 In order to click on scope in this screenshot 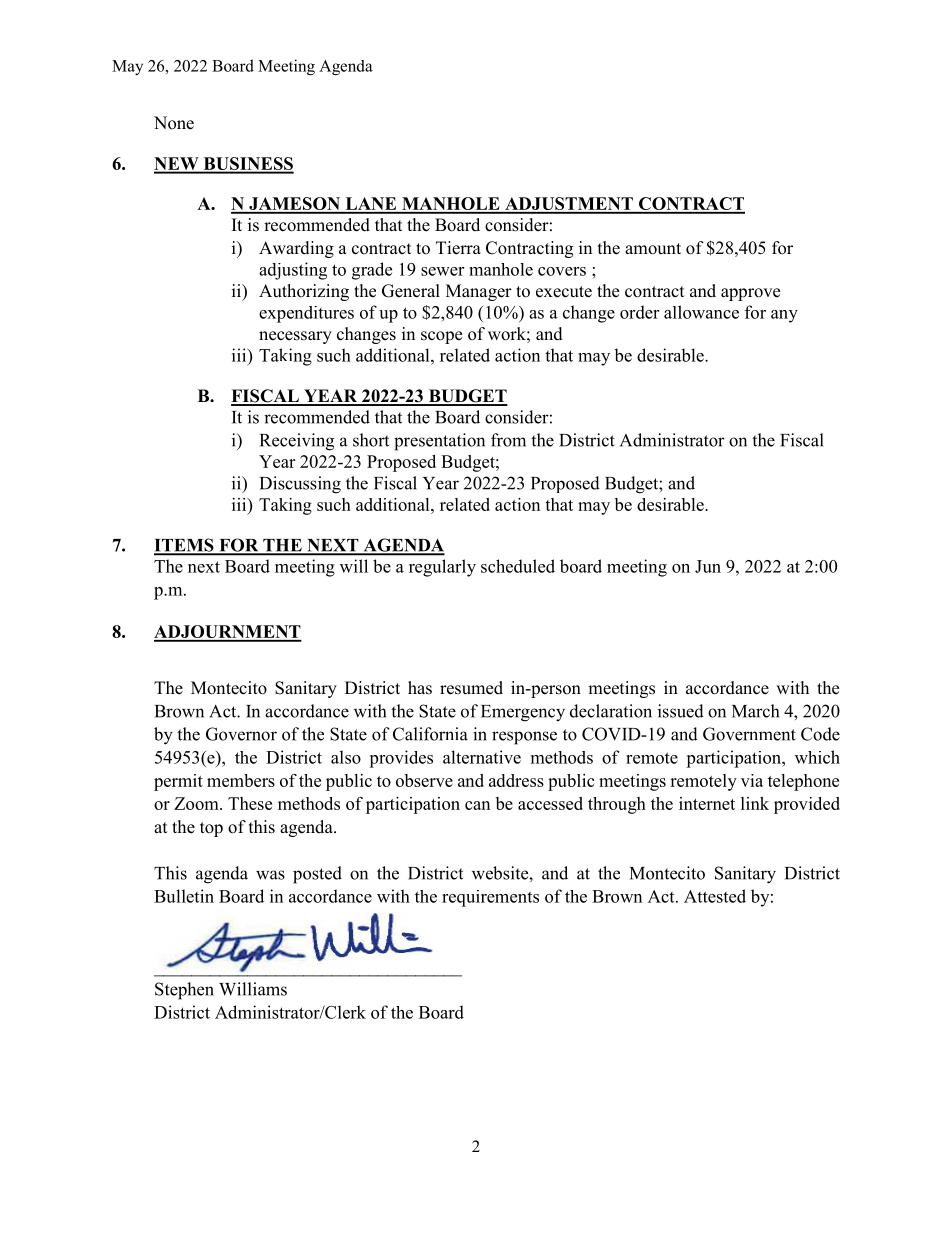, I will do `click(441, 337)`.
